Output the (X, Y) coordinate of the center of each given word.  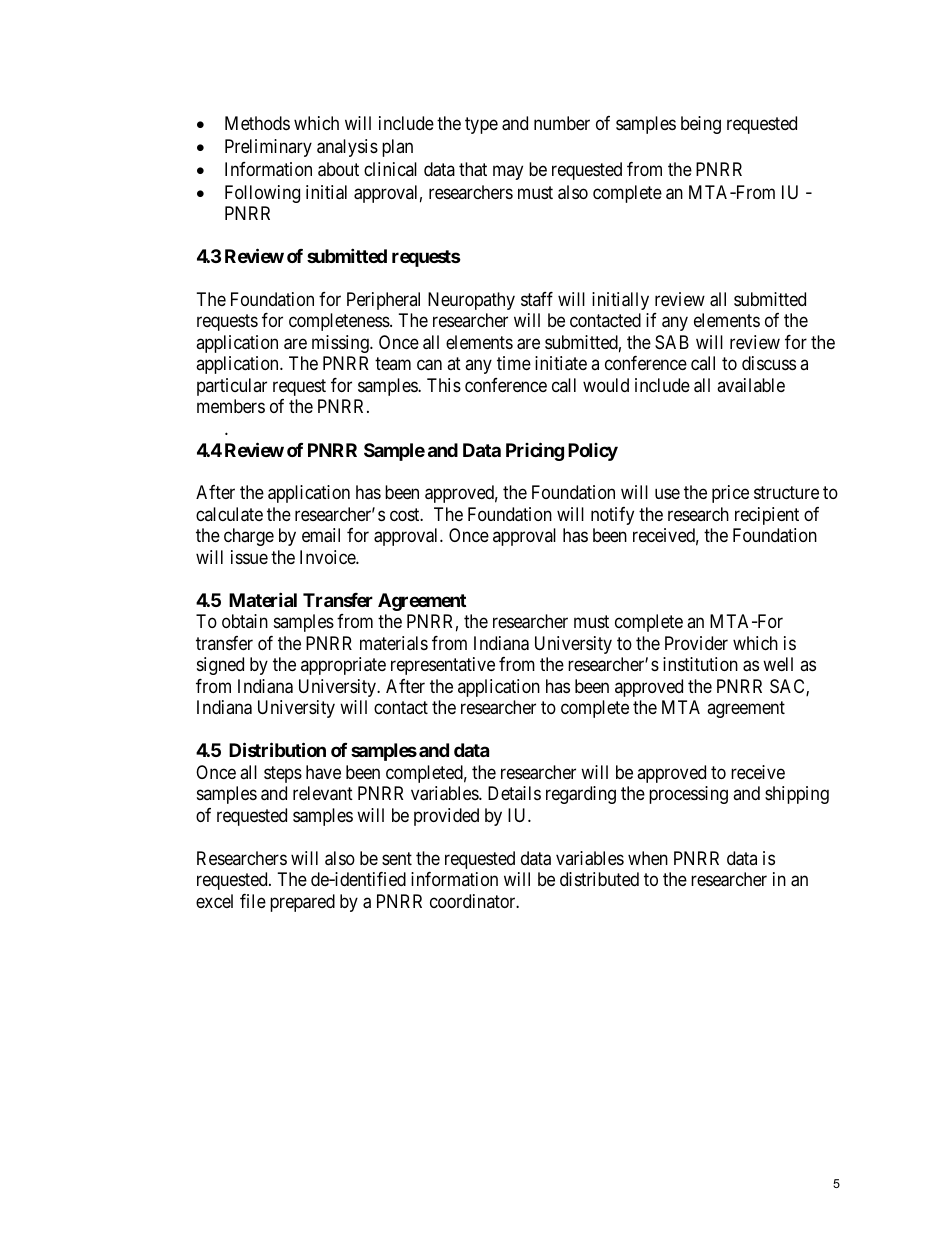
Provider (696, 643)
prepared (302, 903)
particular (232, 387)
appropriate (343, 666)
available (751, 385)
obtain (245, 621)
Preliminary (268, 148)
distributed (599, 879)
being (701, 125)
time (514, 363)
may (508, 172)
